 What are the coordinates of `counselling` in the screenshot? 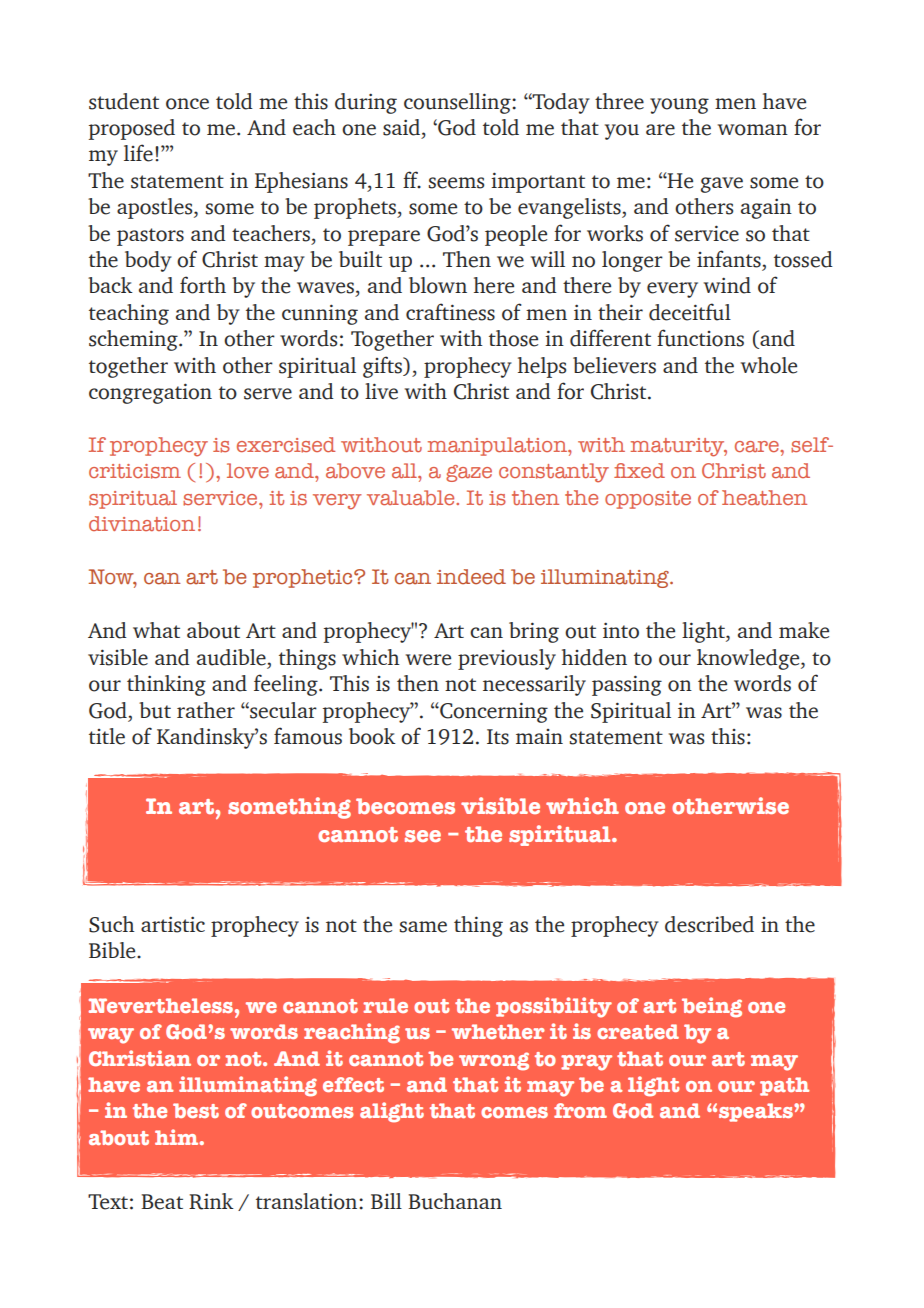 It's located at (458, 103).
